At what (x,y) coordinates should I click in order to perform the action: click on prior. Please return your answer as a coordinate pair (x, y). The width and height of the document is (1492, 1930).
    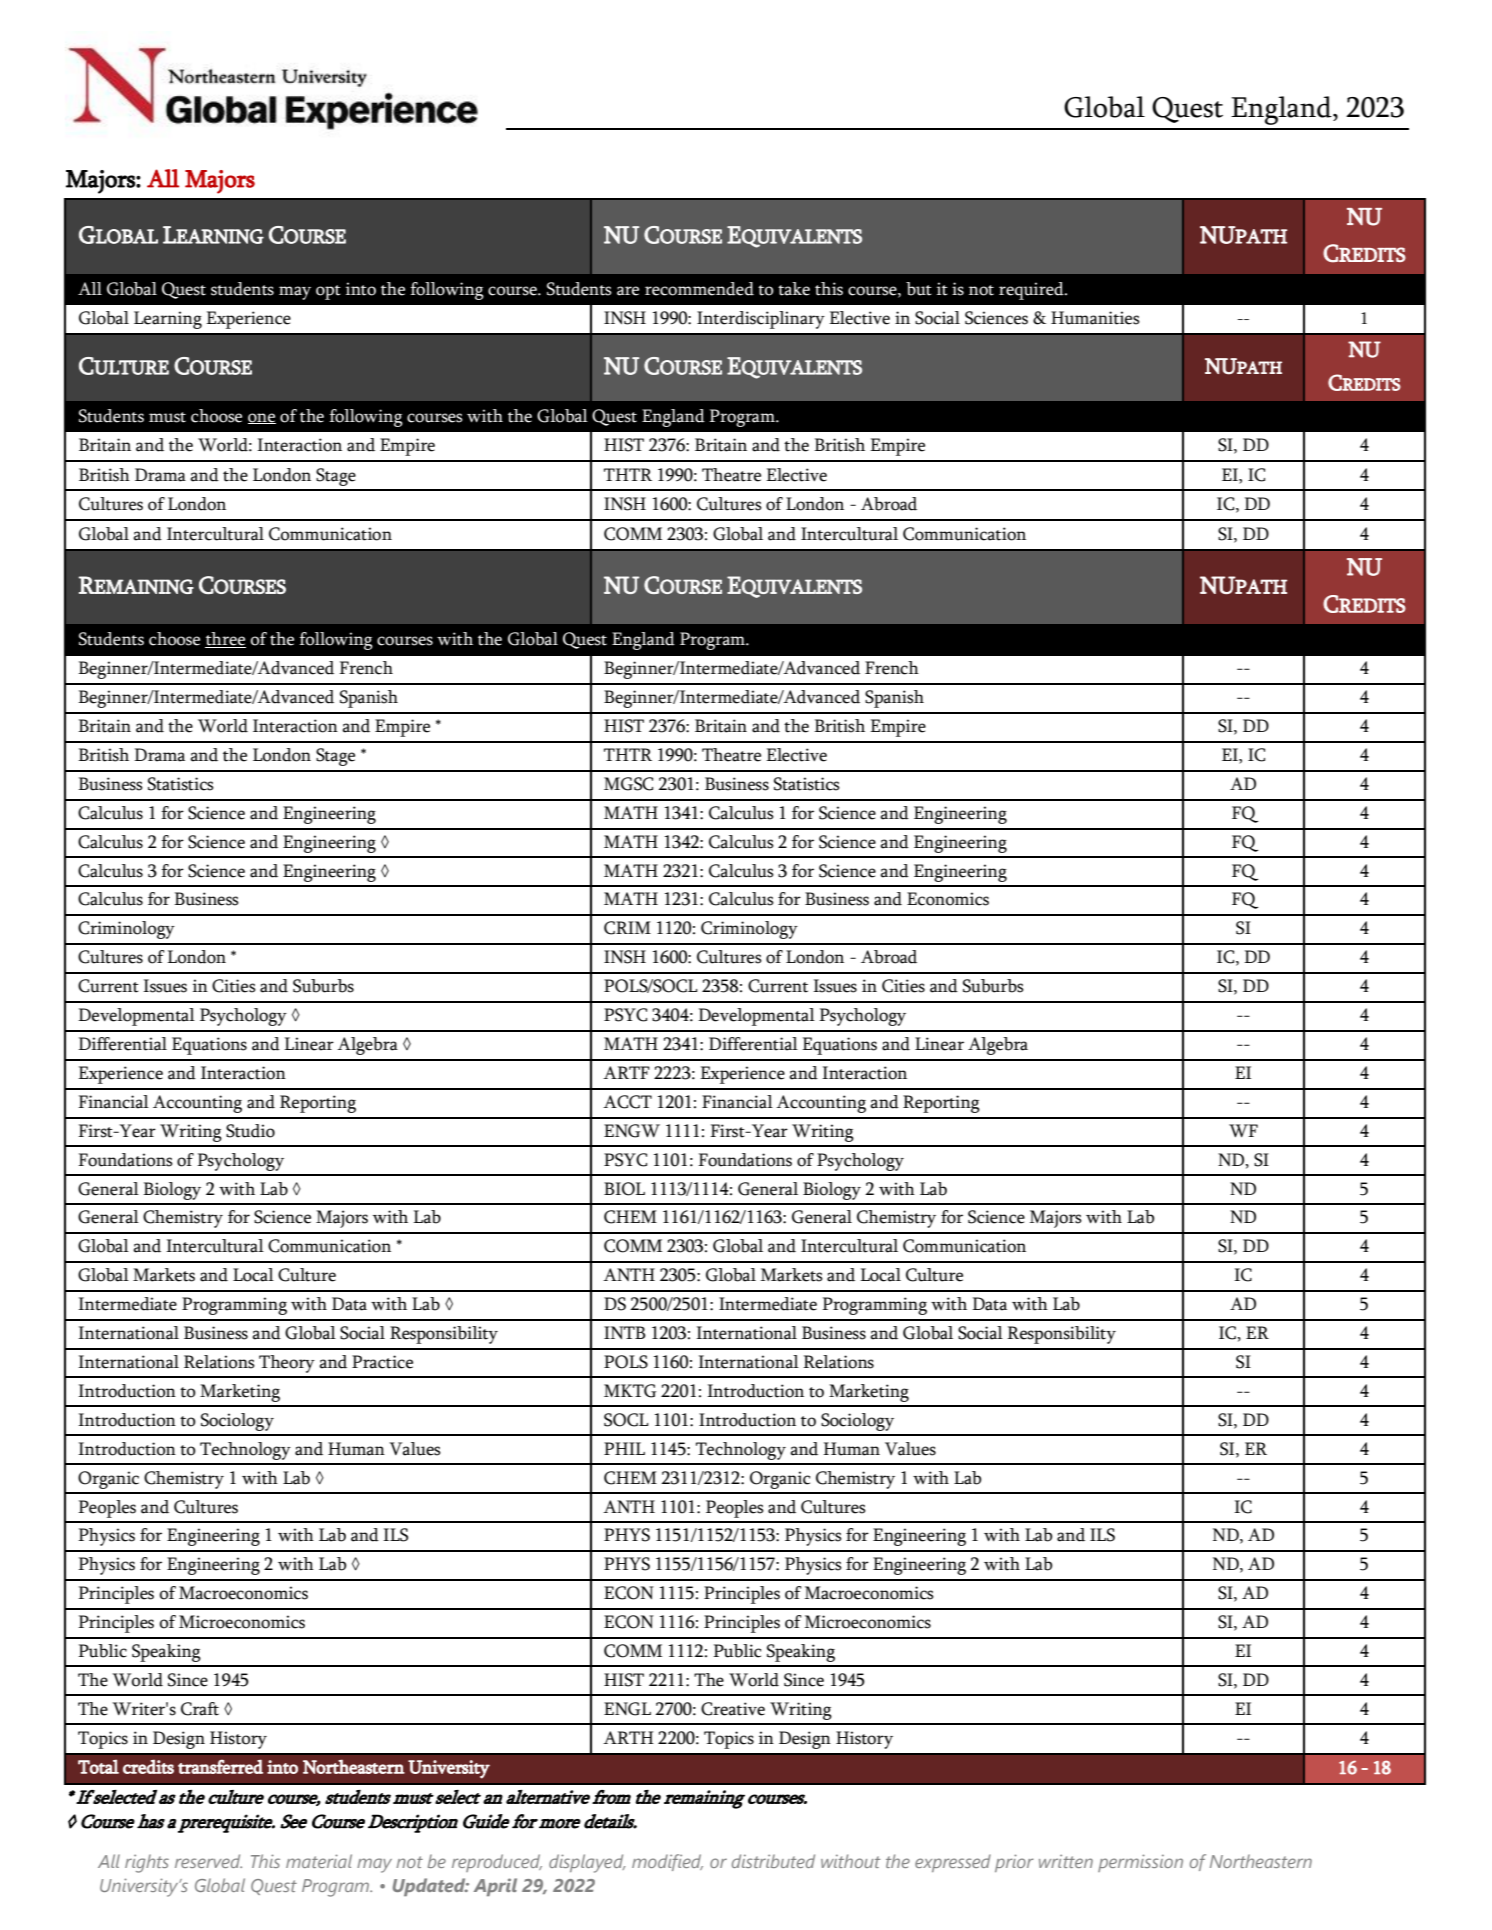
    Looking at the image, I should click on (1014, 1863).
